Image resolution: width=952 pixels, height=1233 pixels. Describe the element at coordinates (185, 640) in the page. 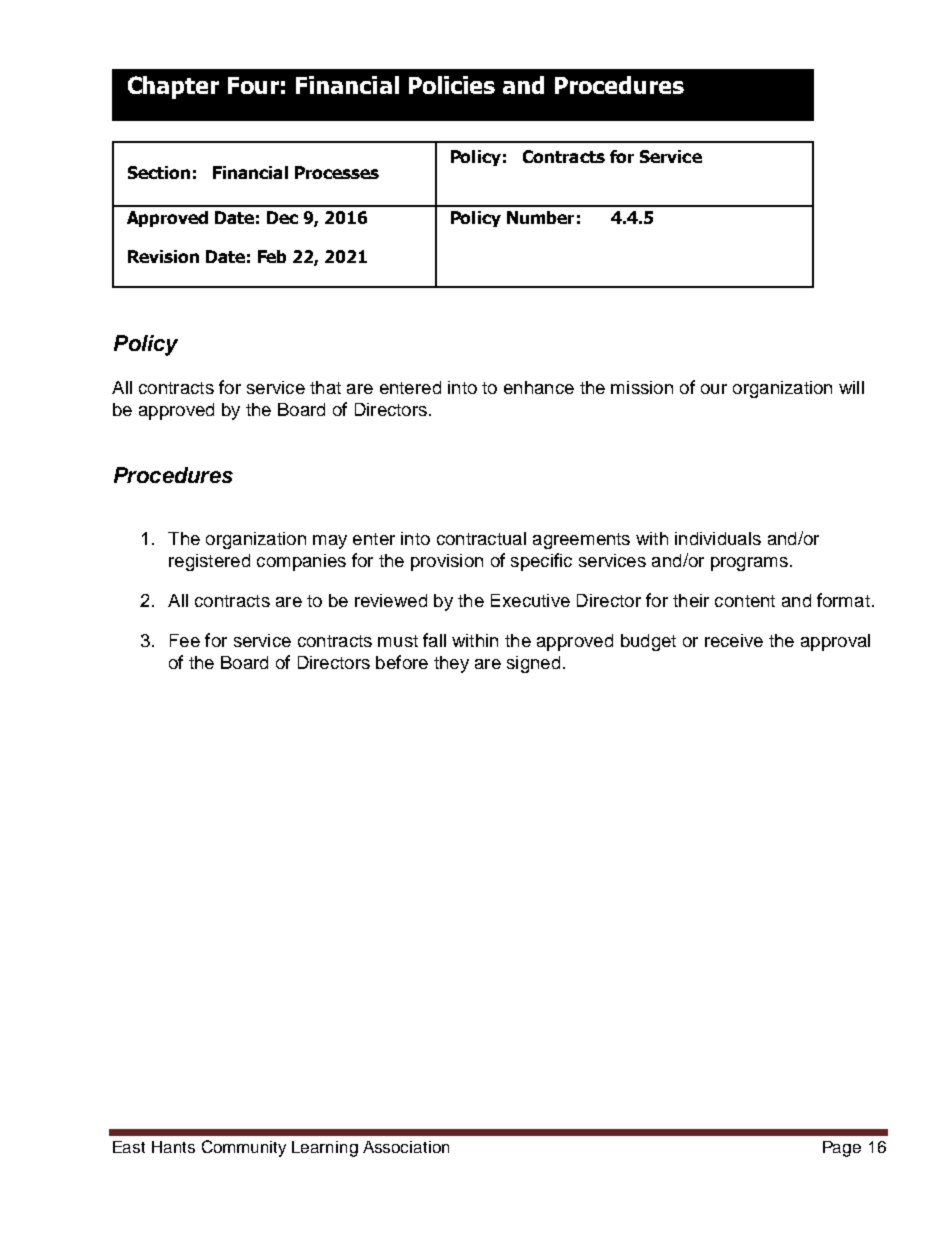

I see `Fee` at that location.
